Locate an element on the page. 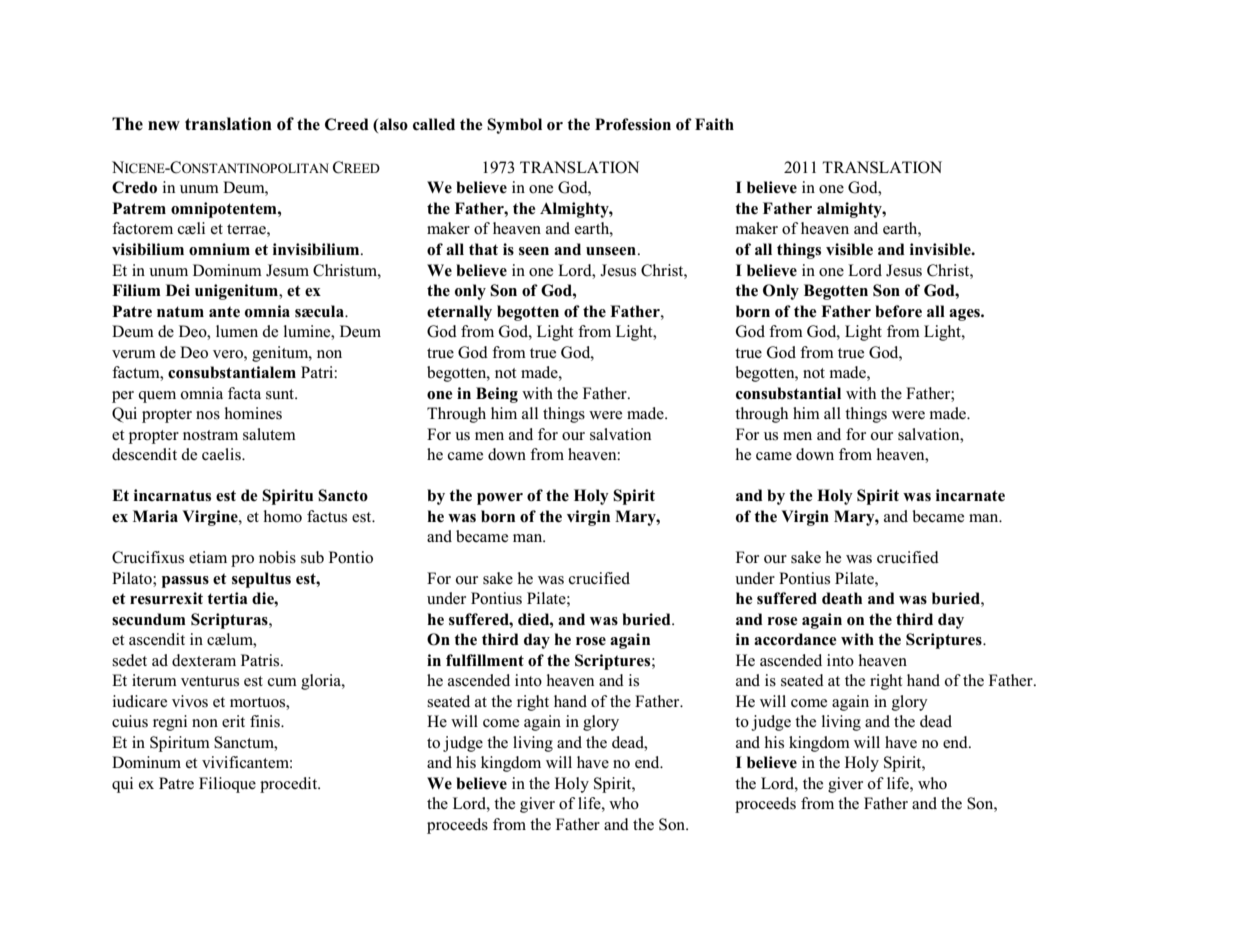 This document has height=952, width=1233. nobis is located at coordinates (277, 557).
